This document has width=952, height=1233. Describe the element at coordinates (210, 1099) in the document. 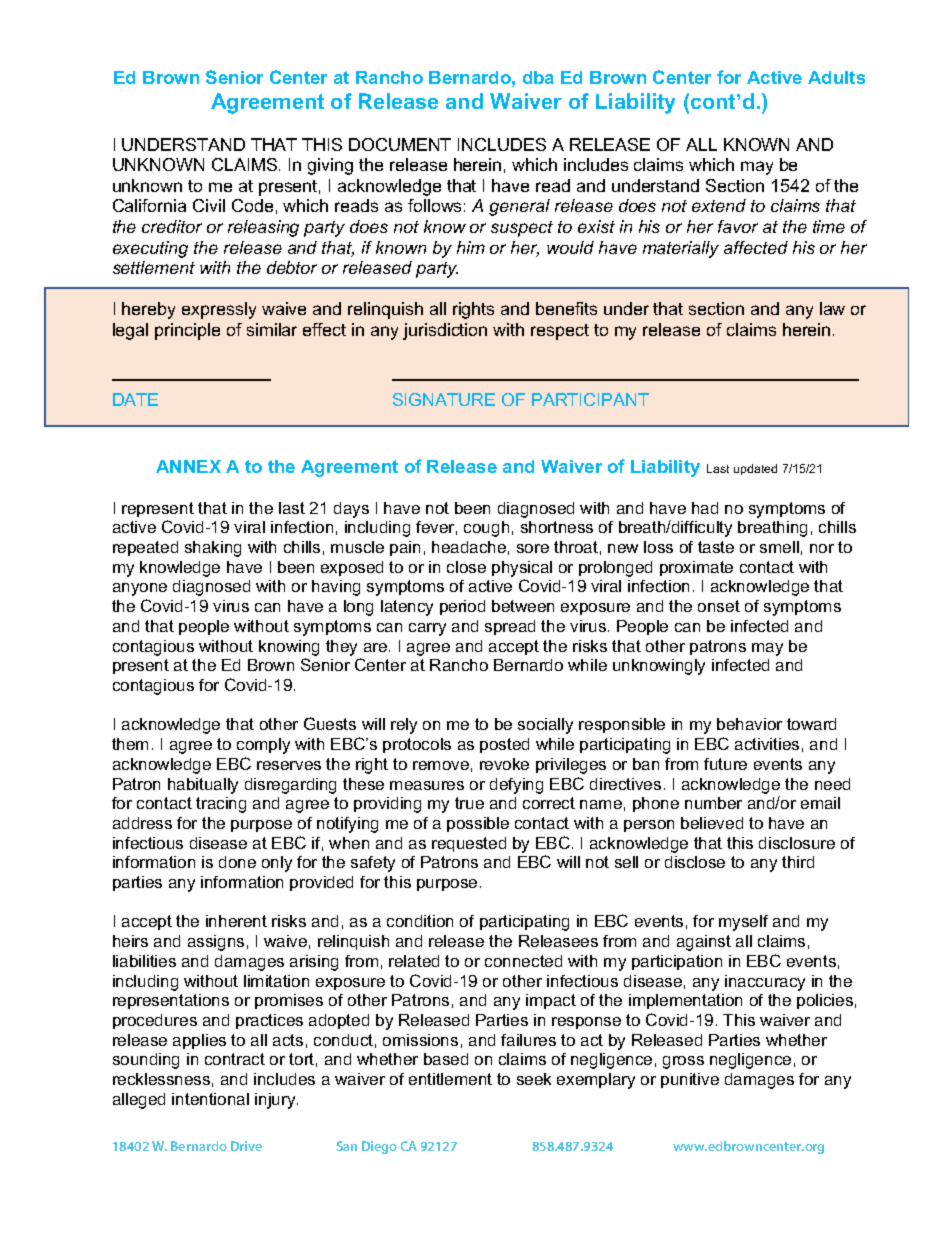

I see `intentional` at that location.
